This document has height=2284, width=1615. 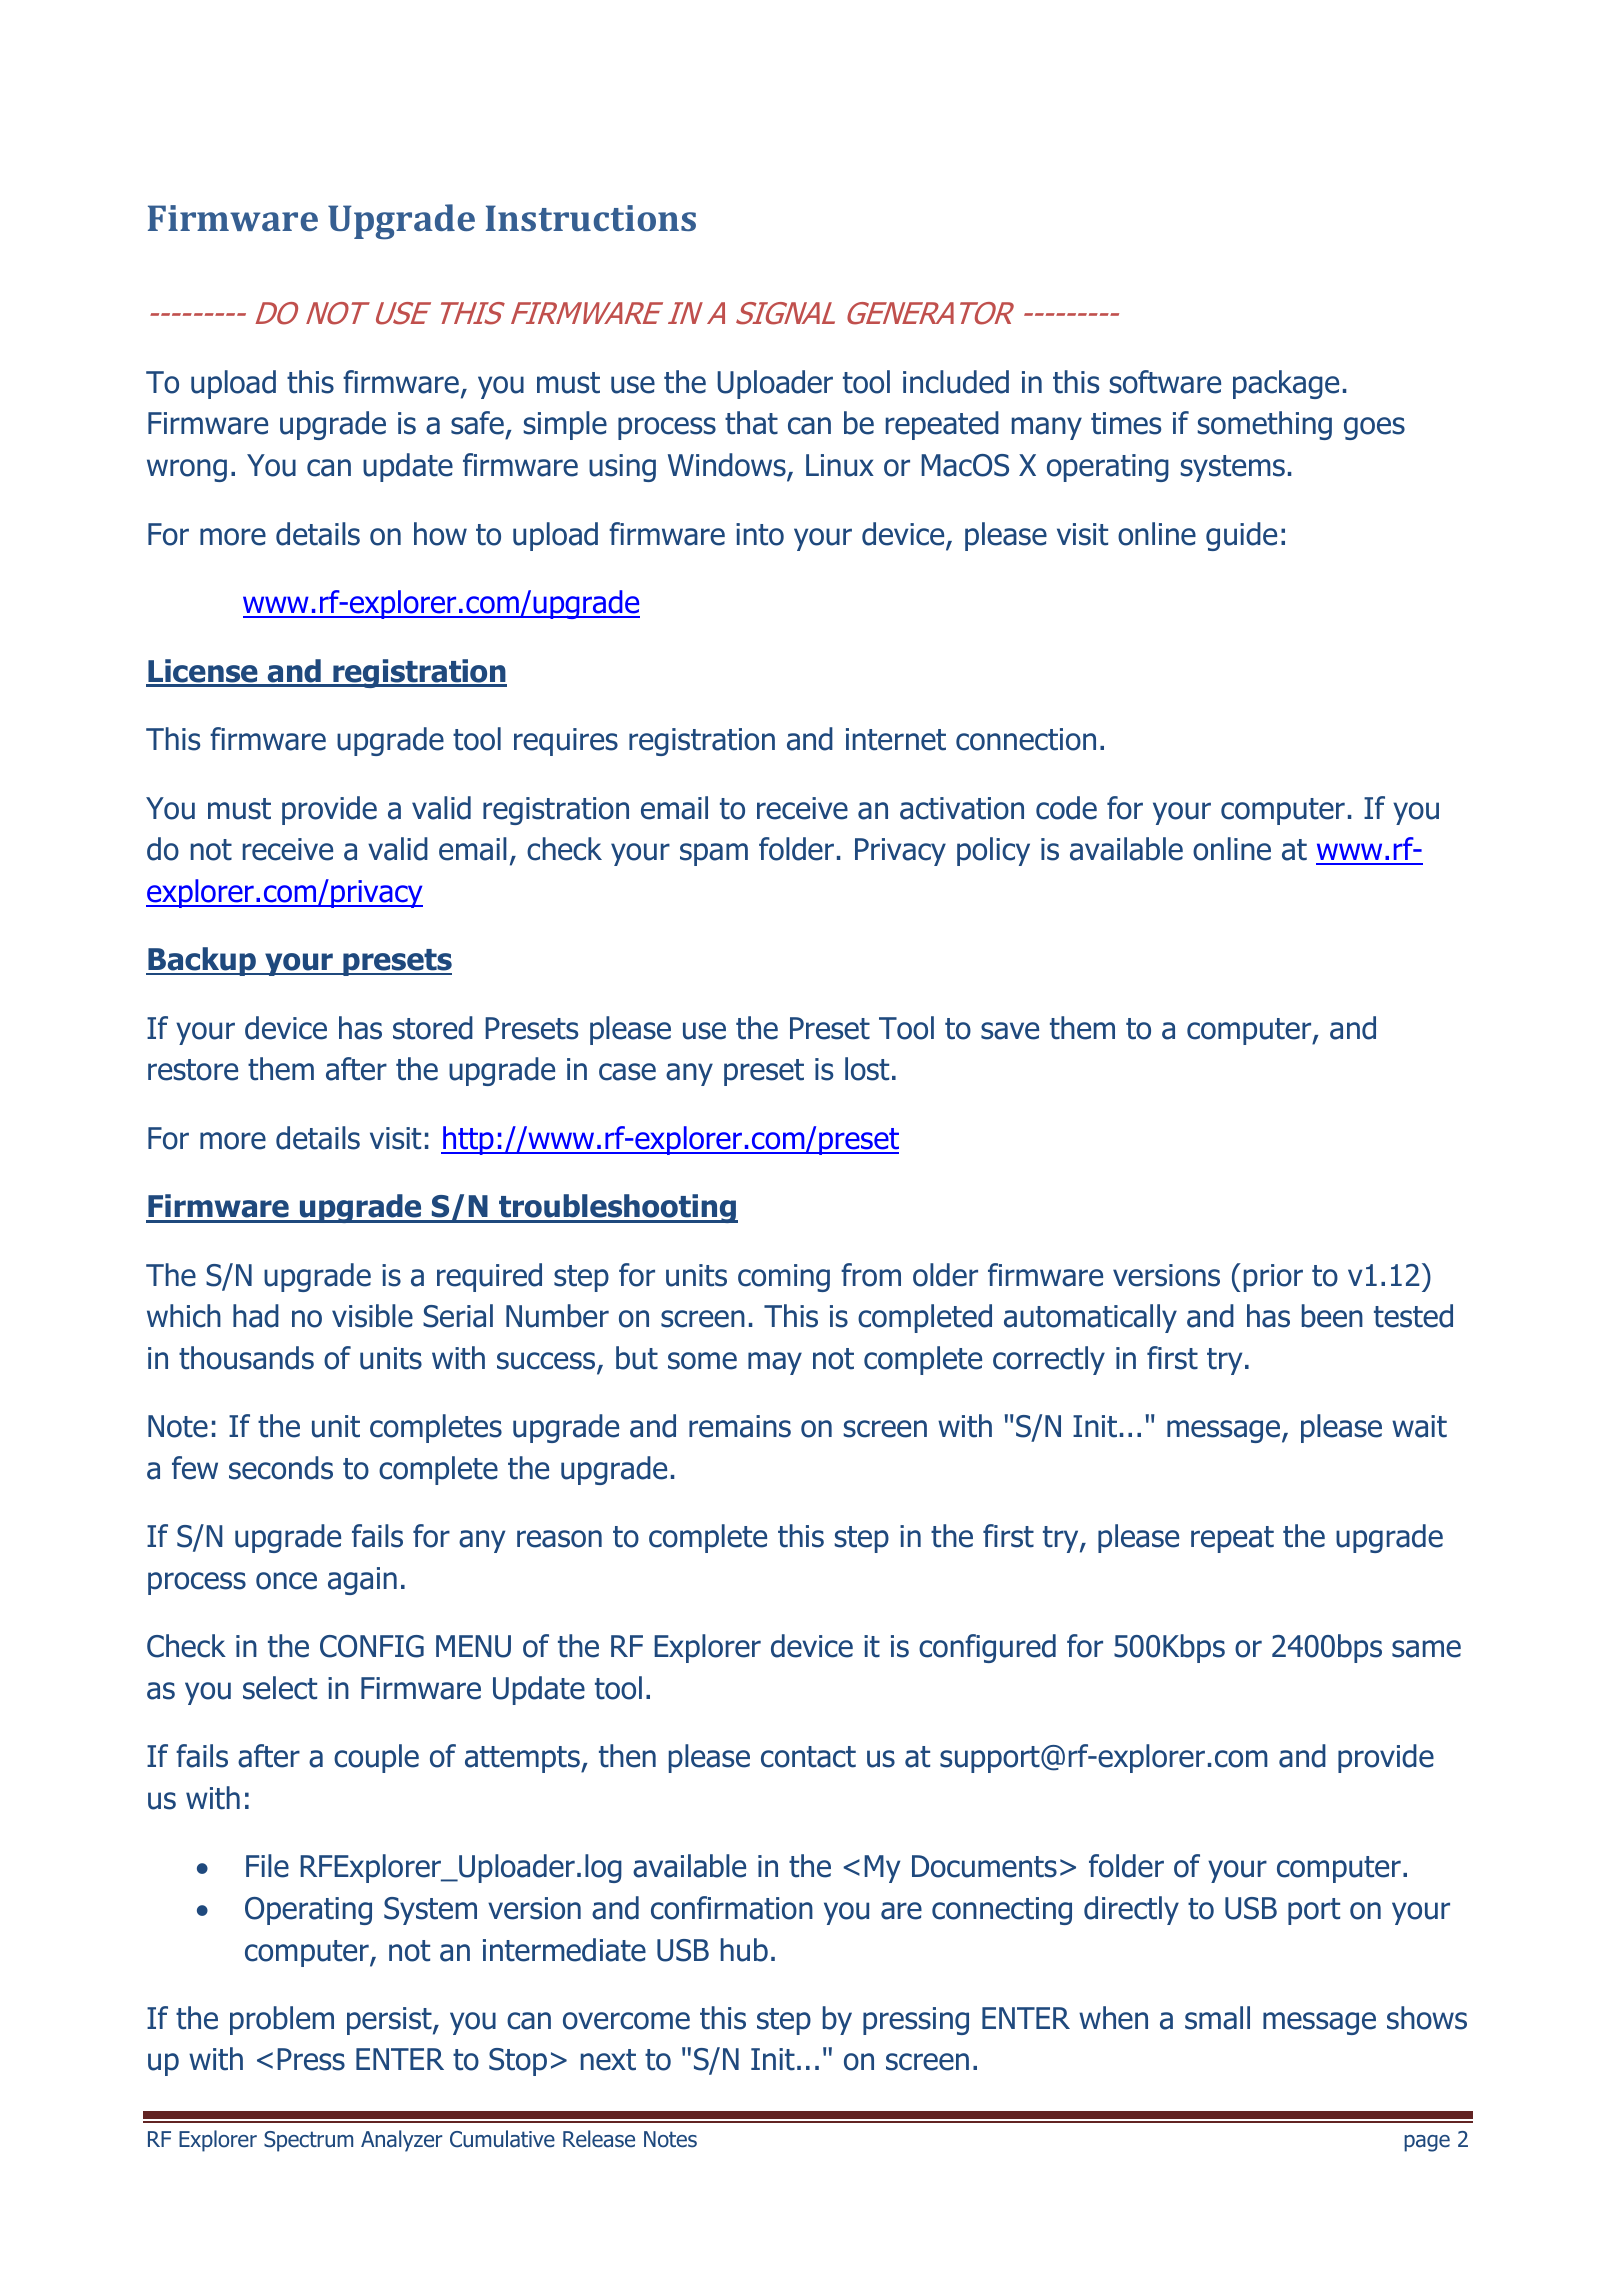 I want to click on safe, so click(x=477, y=423).
